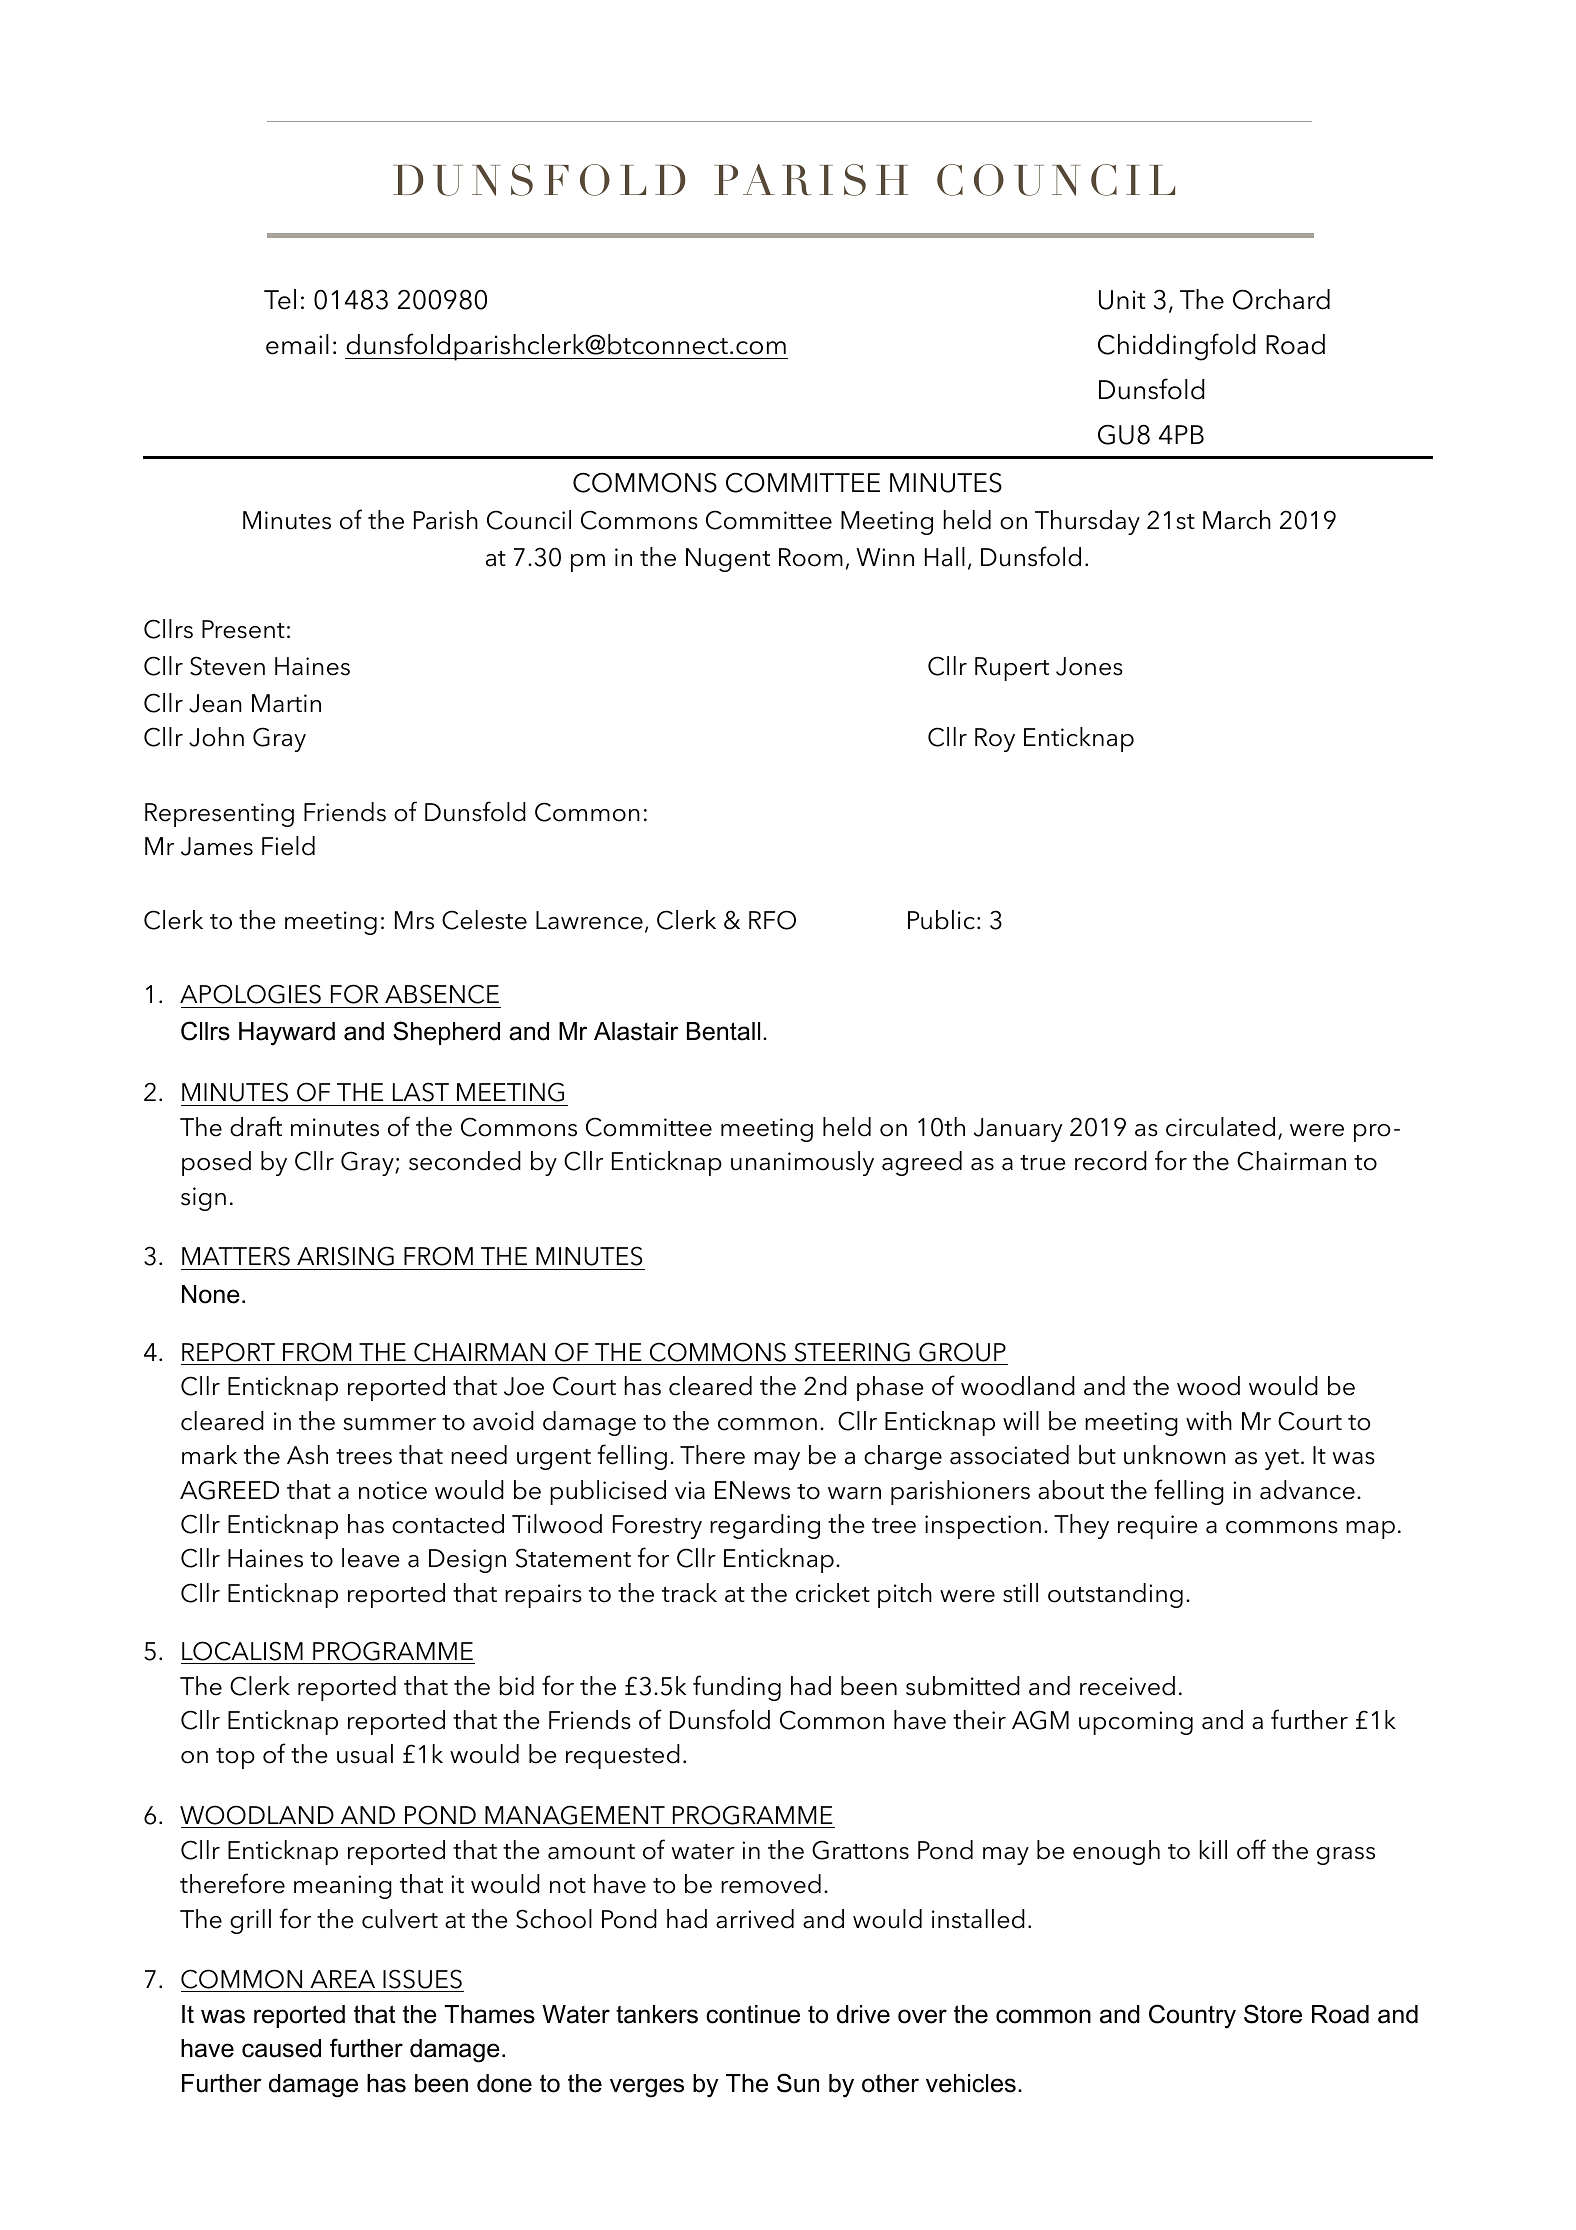  What do you see at coordinates (753, 2014) in the page?
I see `continue` at bounding box center [753, 2014].
